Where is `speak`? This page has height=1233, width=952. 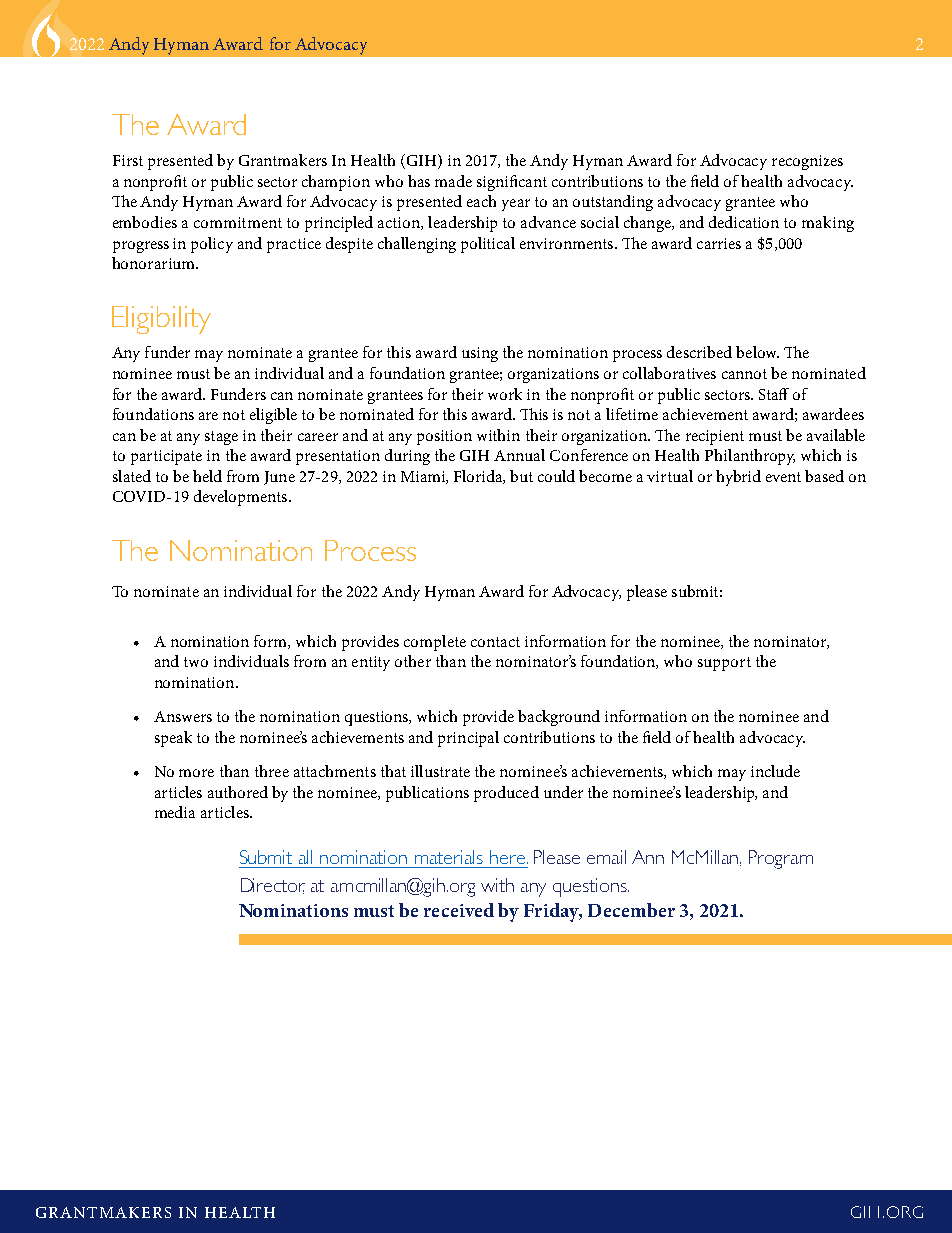 speak is located at coordinates (173, 739).
